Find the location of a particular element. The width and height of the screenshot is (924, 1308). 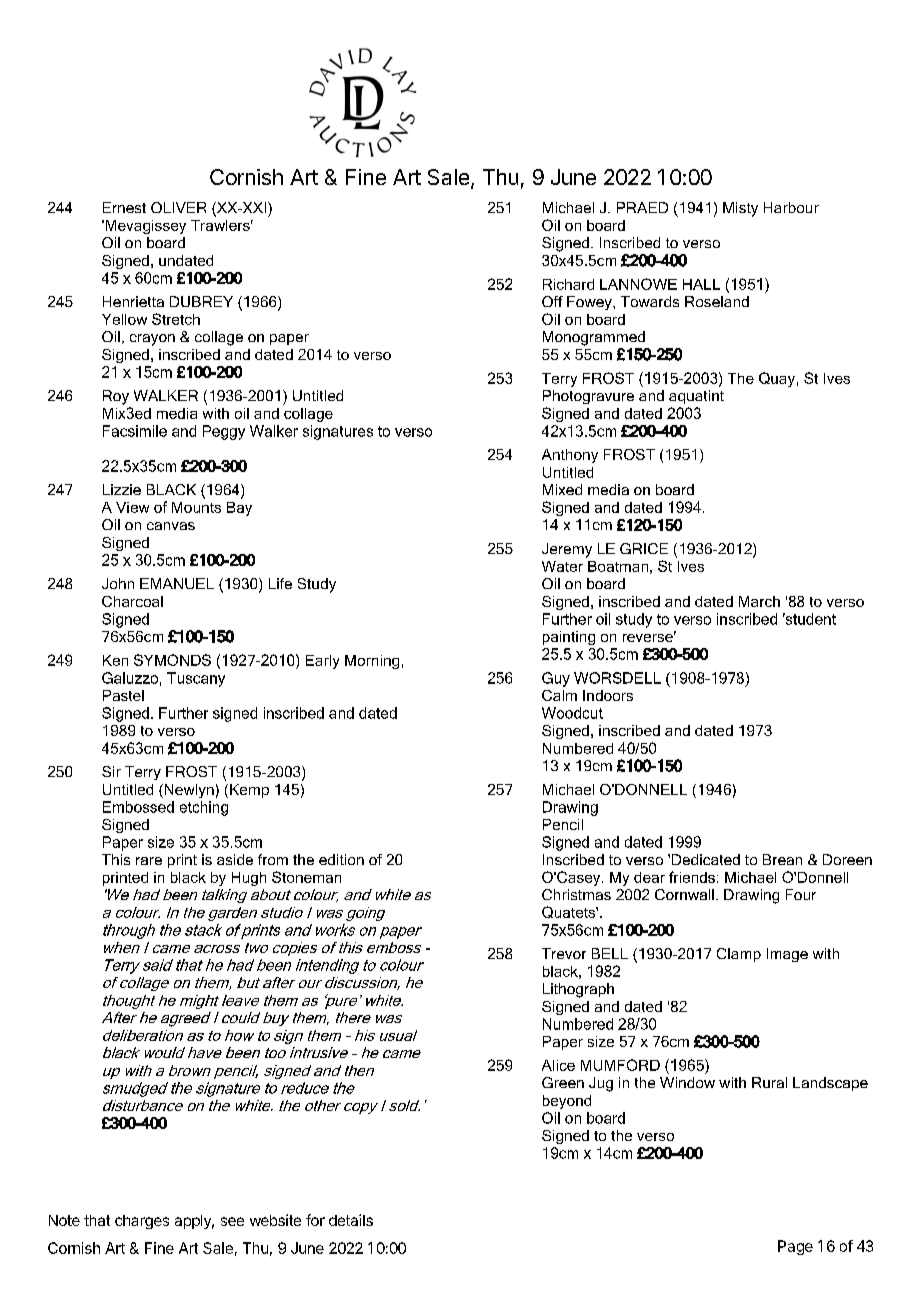

Richard is located at coordinates (568, 284).
